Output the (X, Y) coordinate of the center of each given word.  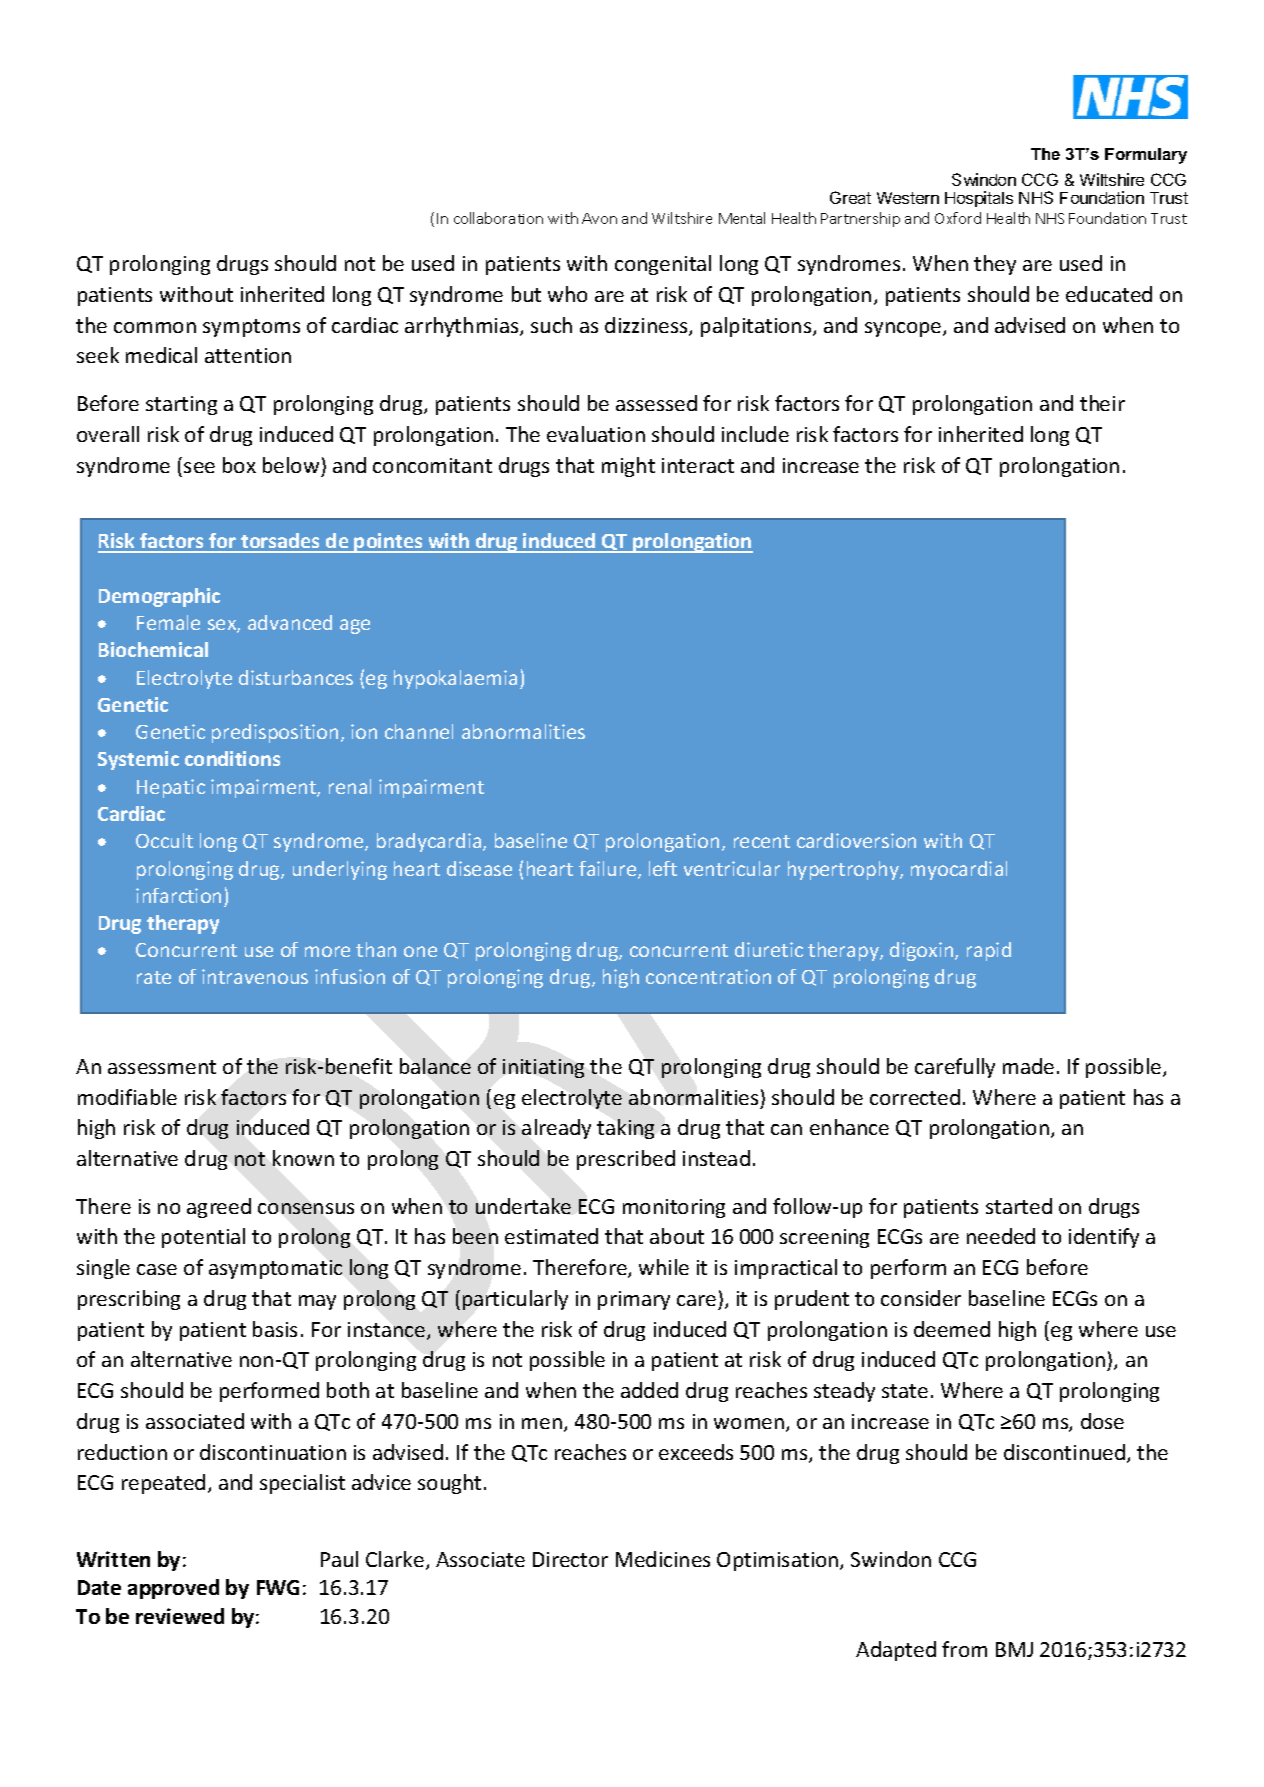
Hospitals (979, 199)
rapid (989, 951)
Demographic (159, 597)
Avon (599, 218)
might (628, 467)
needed (1001, 1236)
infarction (178, 895)
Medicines (663, 1559)
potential (203, 1238)
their (1102, 403)
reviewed (180, 1616)
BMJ (1014, 1649)
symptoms (251, 328)
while (664, 1267)
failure (609, 870)
